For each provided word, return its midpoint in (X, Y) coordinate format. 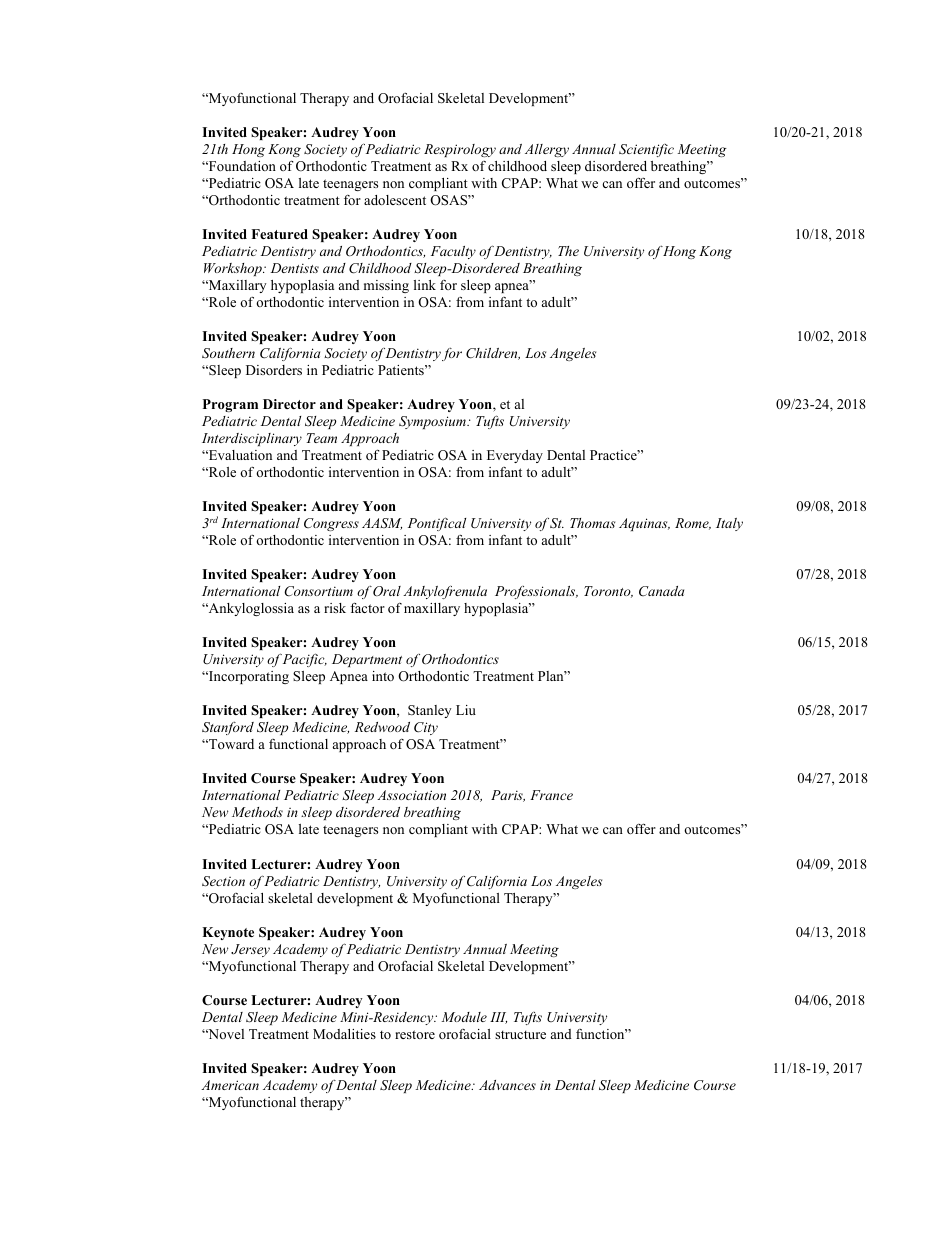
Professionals (536, 592)
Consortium (318, 591)
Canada (661, 591)
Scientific (646, 150)
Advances (507, 1085)
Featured (279, 234)
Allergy (547, 150)
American (230, 1085)
